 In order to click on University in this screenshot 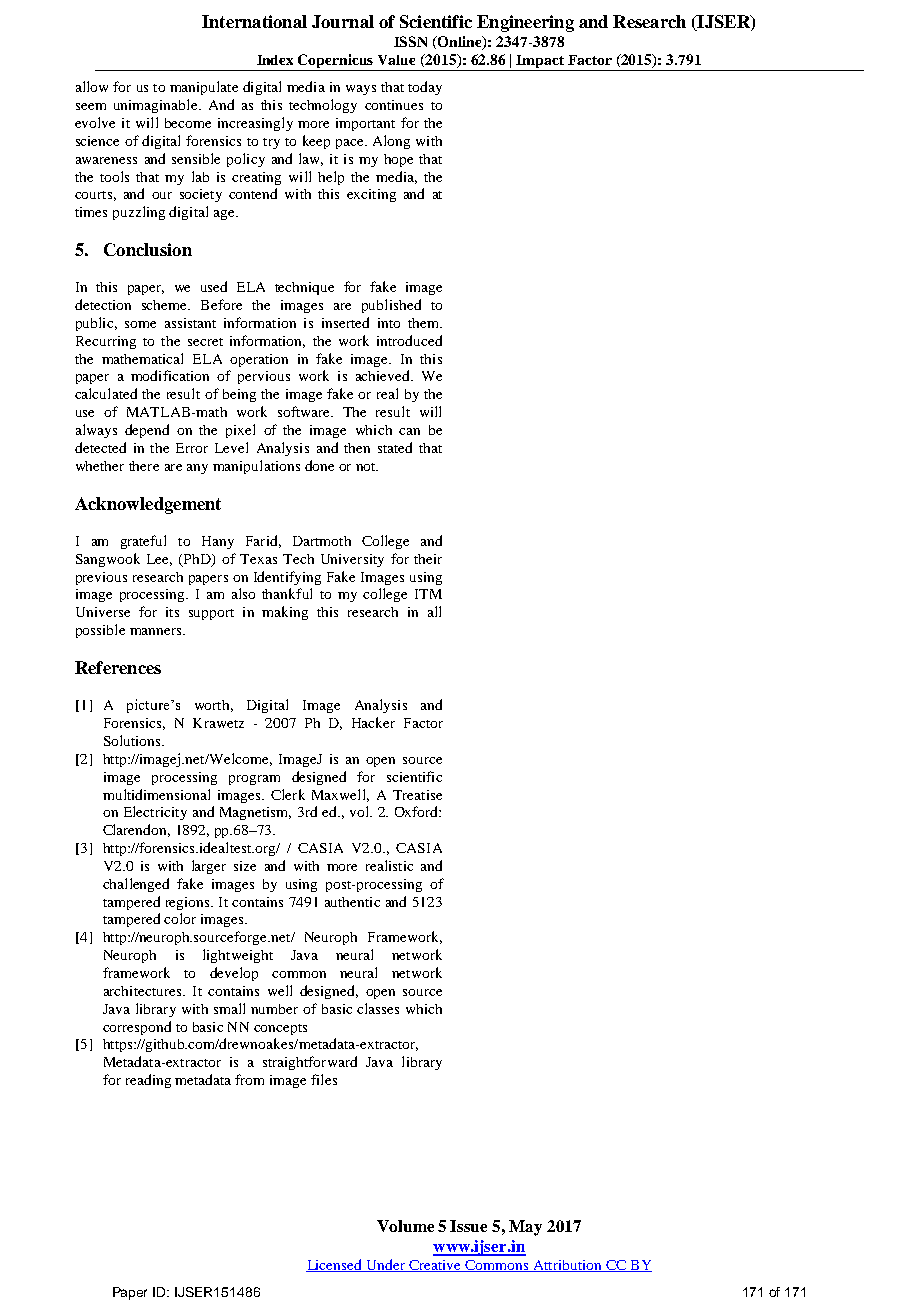, I will do `click(352, 560)`.
